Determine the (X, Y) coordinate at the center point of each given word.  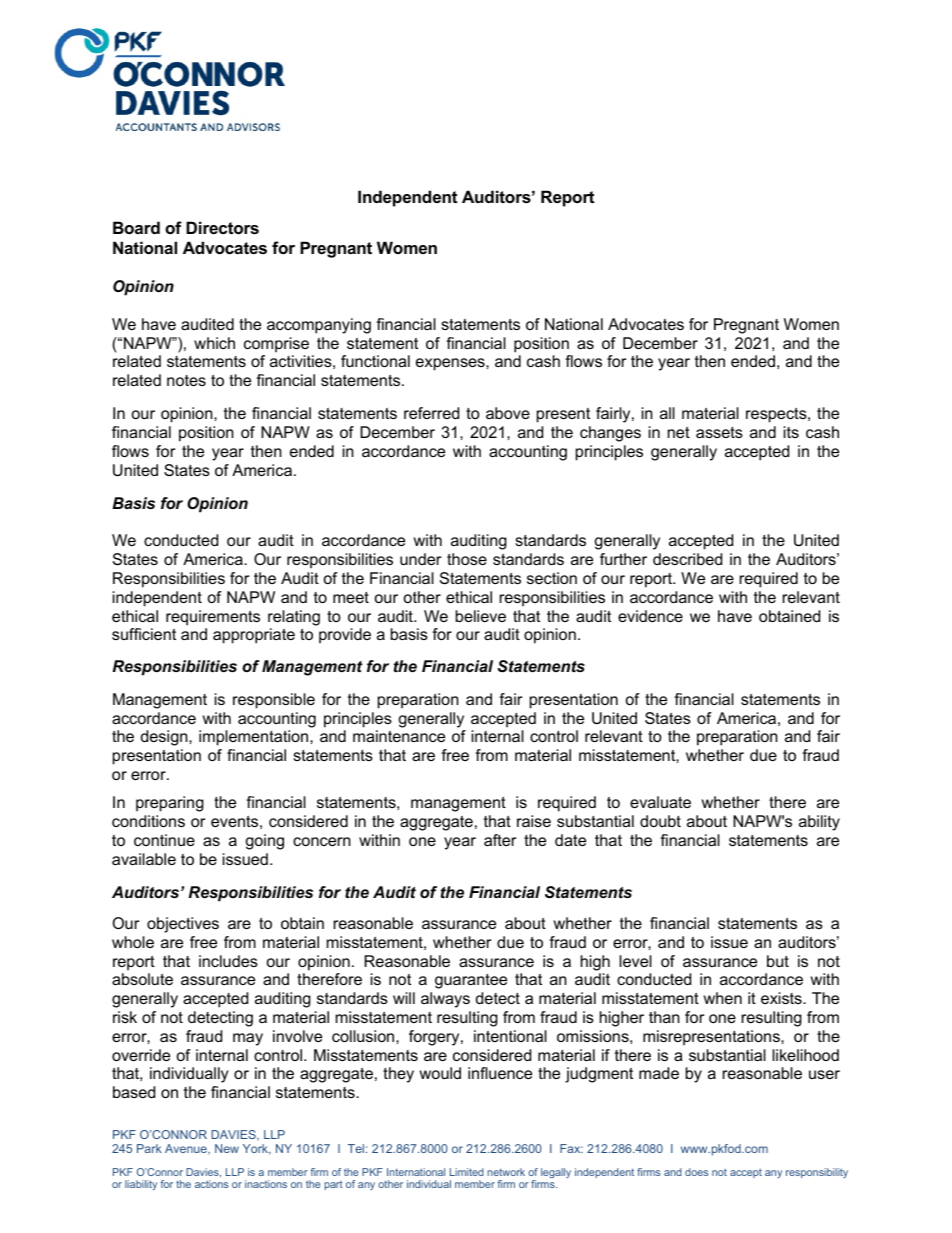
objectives (183, 925)
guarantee (471, 981)
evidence (650, 616)
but (778, 961)
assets (719, 432)
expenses (451, 364)
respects (777, 415)
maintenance (399, 736)
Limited (467, 1172)
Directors (222, 227)
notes (186, 380)
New (227, 1148)
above (508, 413)
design (165, 738)
